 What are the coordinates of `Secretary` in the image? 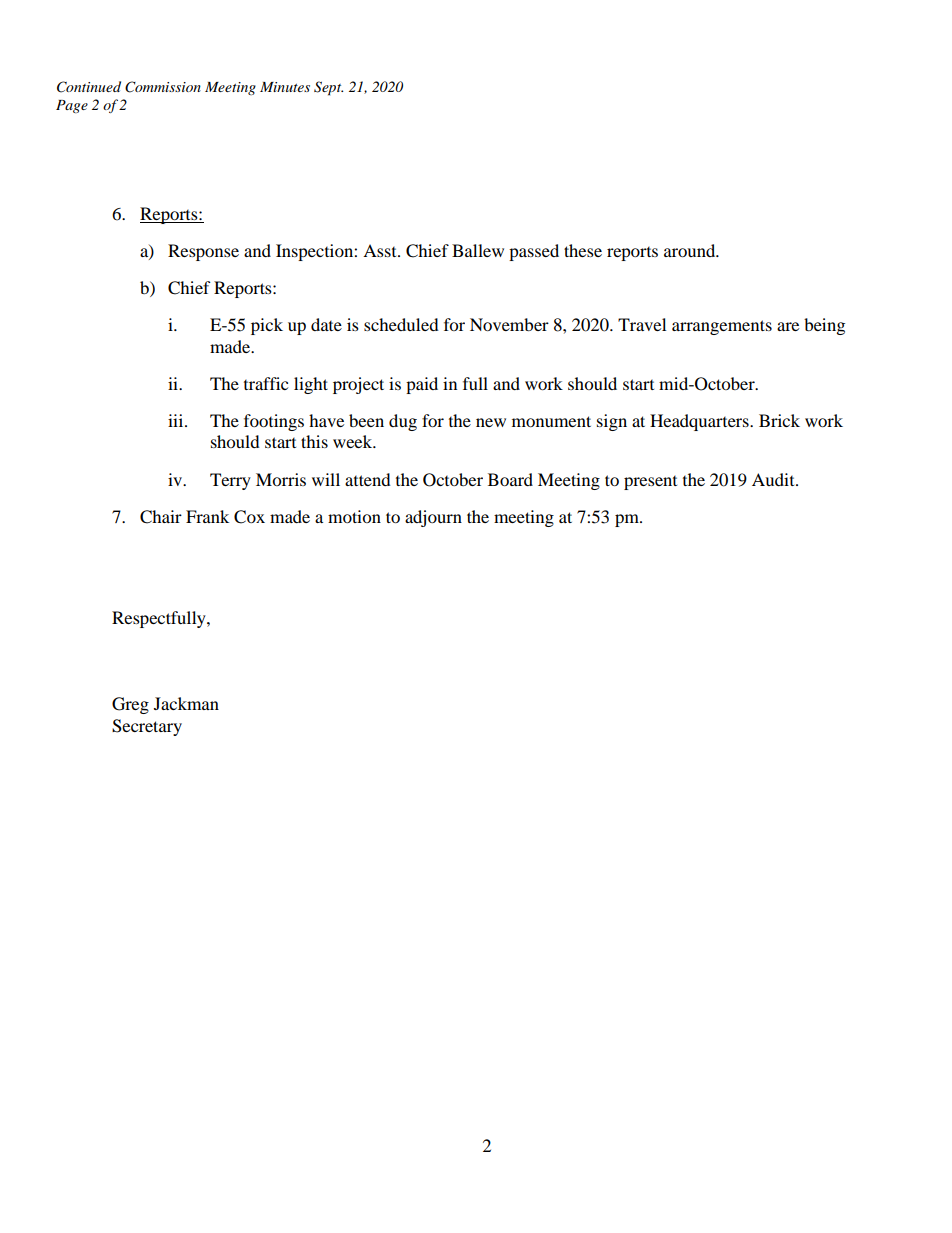 It's located at (147, 727).
